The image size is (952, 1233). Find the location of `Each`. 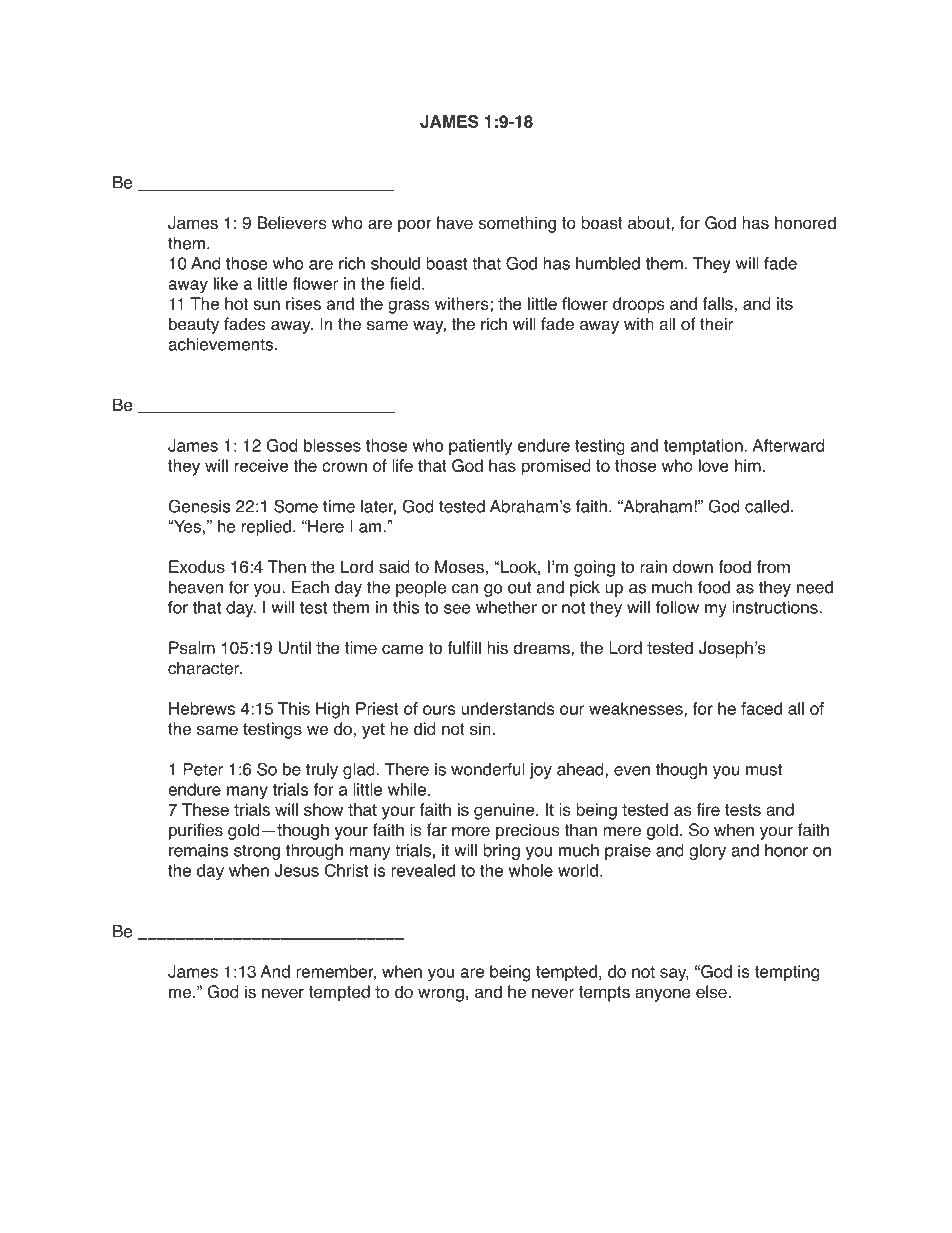

Each is located at coordinates (310, 587).
